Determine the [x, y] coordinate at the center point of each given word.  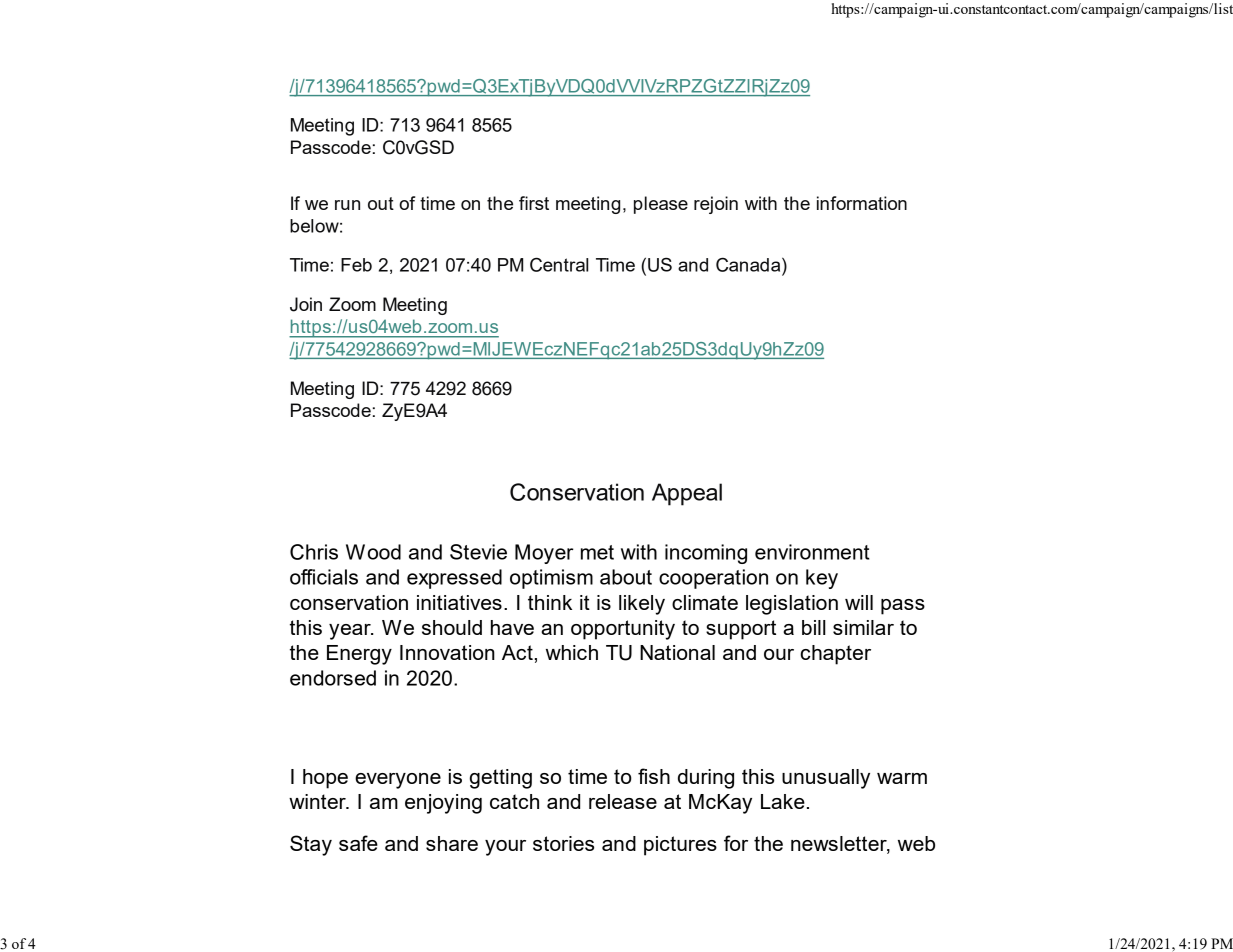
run [347, 205]
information [862, 203]
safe [358, 843]
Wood [373, 552]
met [597, 552]
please [661, 205]
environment [812, 552]
